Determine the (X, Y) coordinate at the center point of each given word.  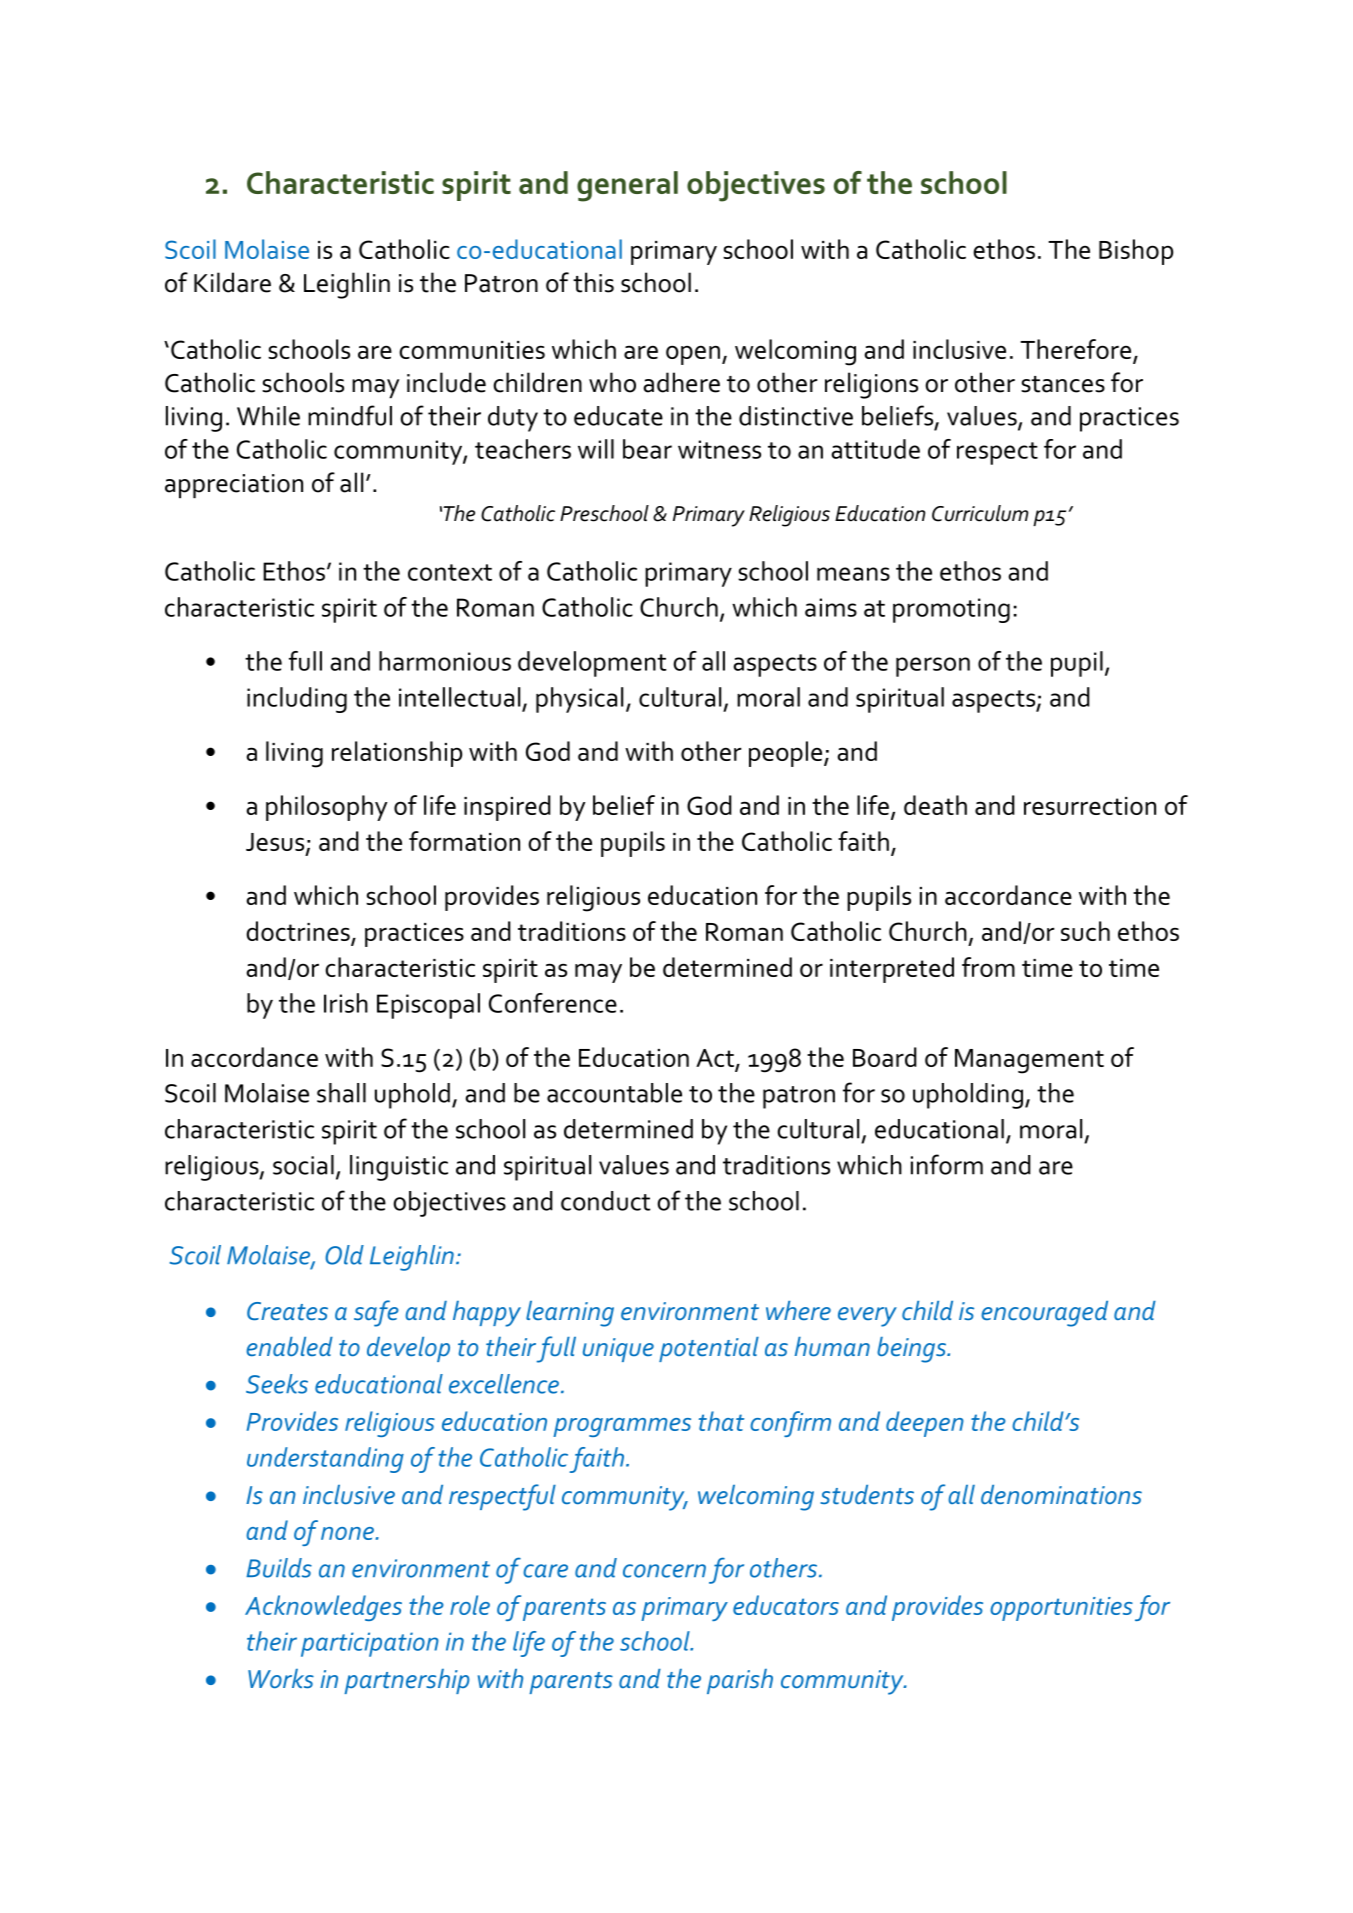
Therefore (1077, 350)
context (450, 572)
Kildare (232, 282)
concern (664, 1571)
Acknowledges (323, 1608)
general (627, 186)
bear (647, 449)
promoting (951, 610)
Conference (553, 1003)
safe (376, 1313)
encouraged (1044, 1314)
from (988, 967)
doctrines (298, 931)
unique (618, 1350)
